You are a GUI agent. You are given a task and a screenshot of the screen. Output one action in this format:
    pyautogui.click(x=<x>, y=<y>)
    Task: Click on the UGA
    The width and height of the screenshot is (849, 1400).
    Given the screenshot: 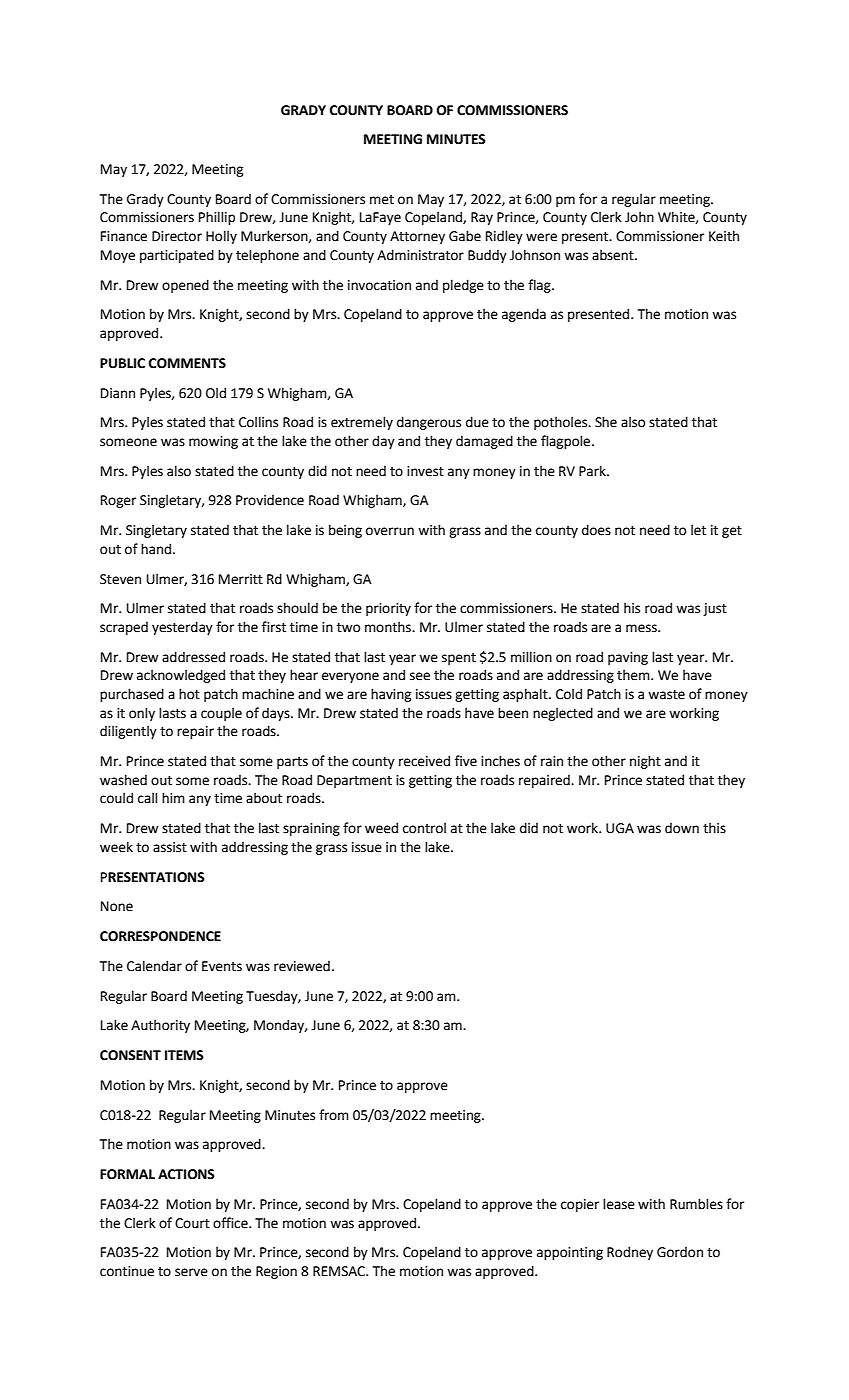 What is the action you would take?
    pyautogui.click(x=620, y=828)
